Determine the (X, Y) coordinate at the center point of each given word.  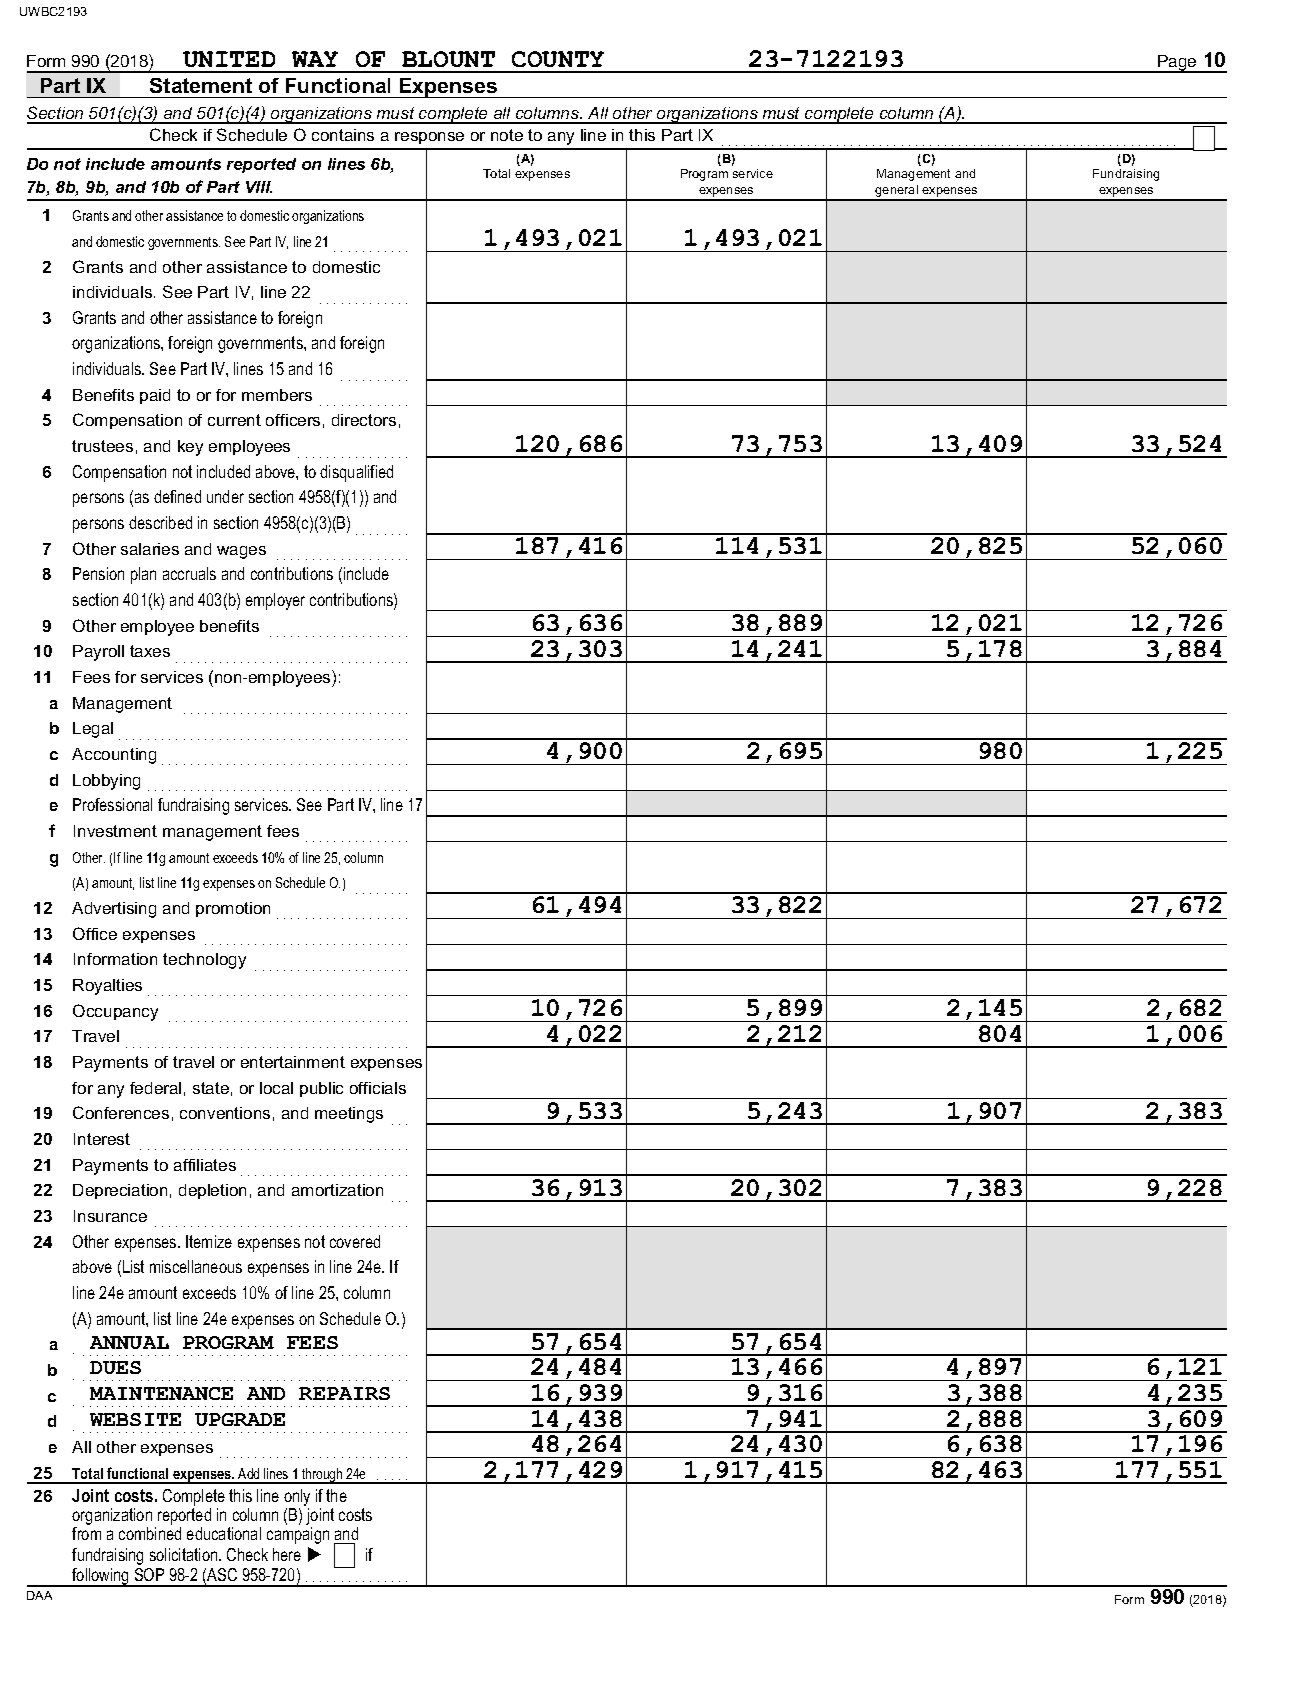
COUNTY (558, 59)
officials (378, 1088)
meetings (349, 1115)
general (897, 192)
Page (1177, 64)
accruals (189, 573)
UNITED (229, 59)
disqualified (356, 473)
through (322, 1476)
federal (155, 1088)
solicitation (185, 1554)
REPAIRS (344, 1393)
